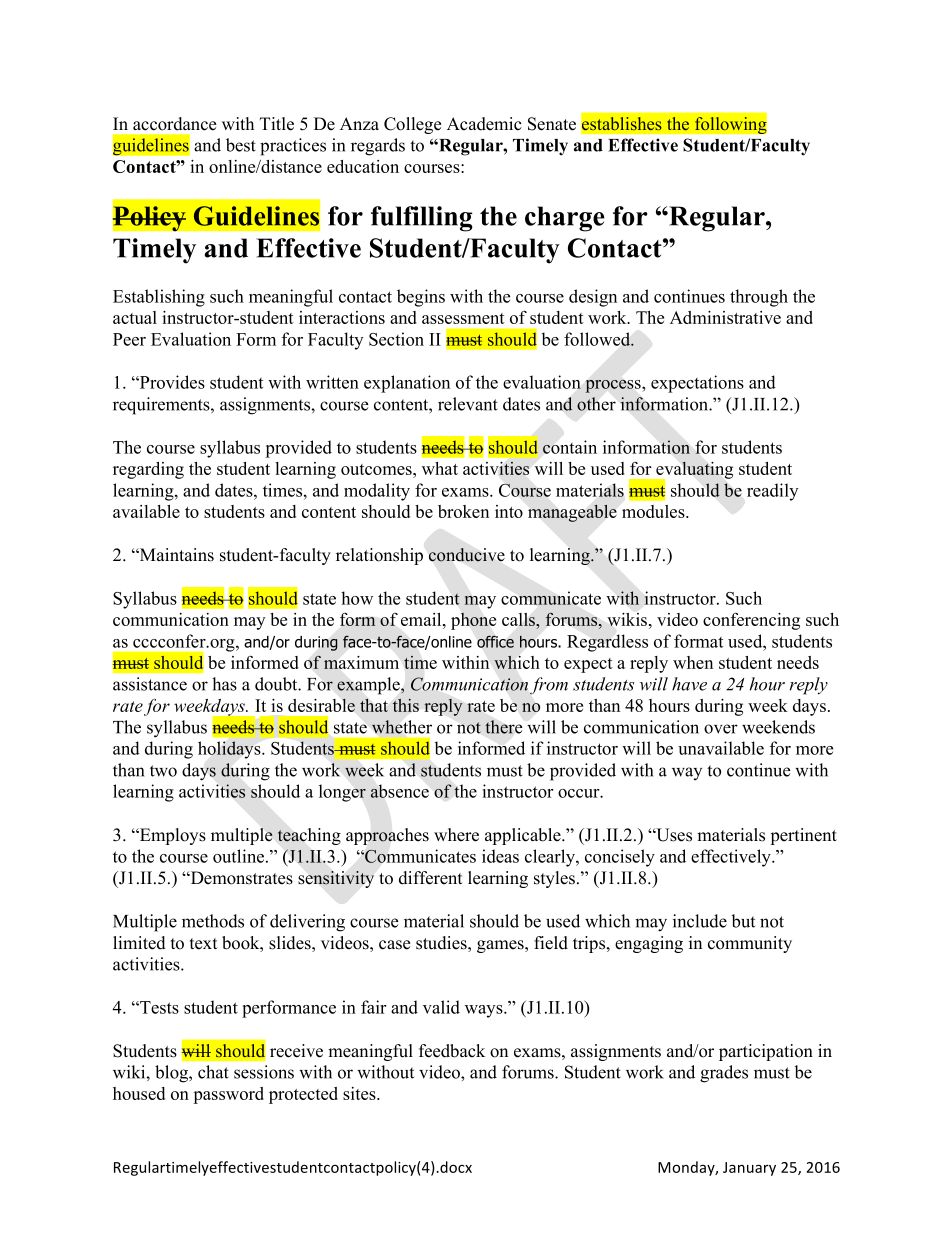  What do you see at coordinates (213, 1072) in the document?
I see `chat` at bounding box center [213, 1072].
